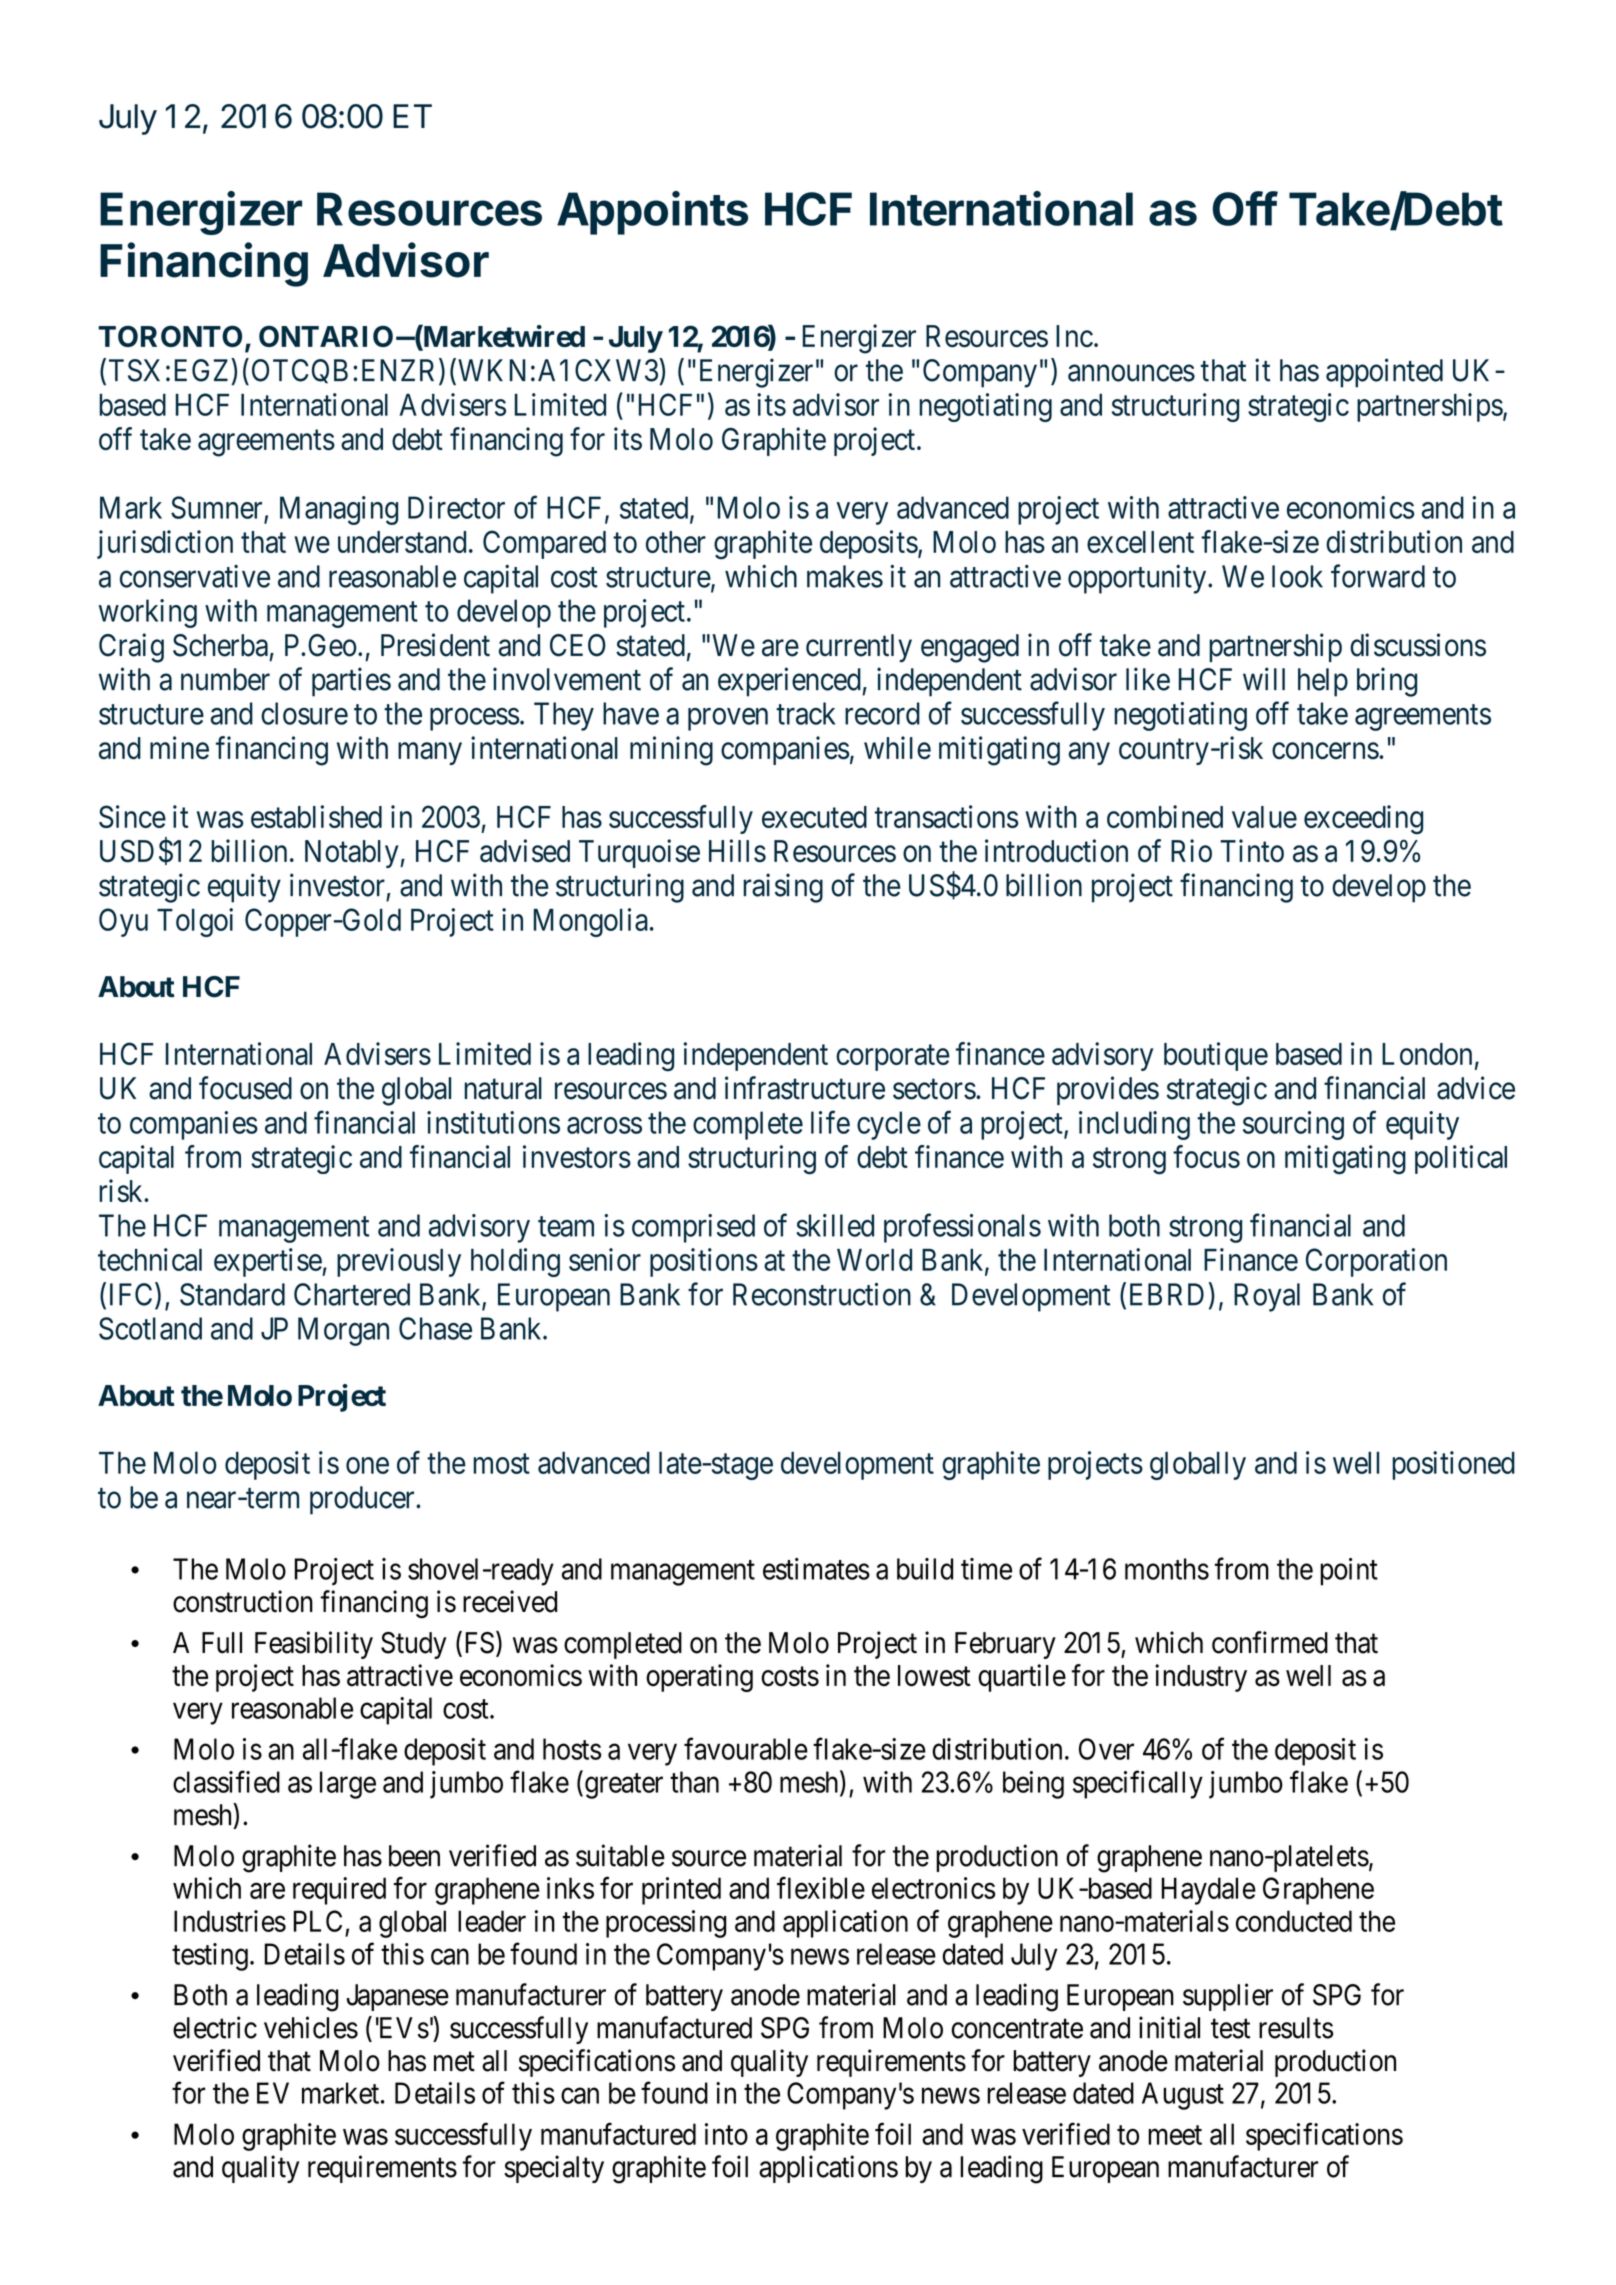  I want to click on confirmed, so click(1270, 1642).
